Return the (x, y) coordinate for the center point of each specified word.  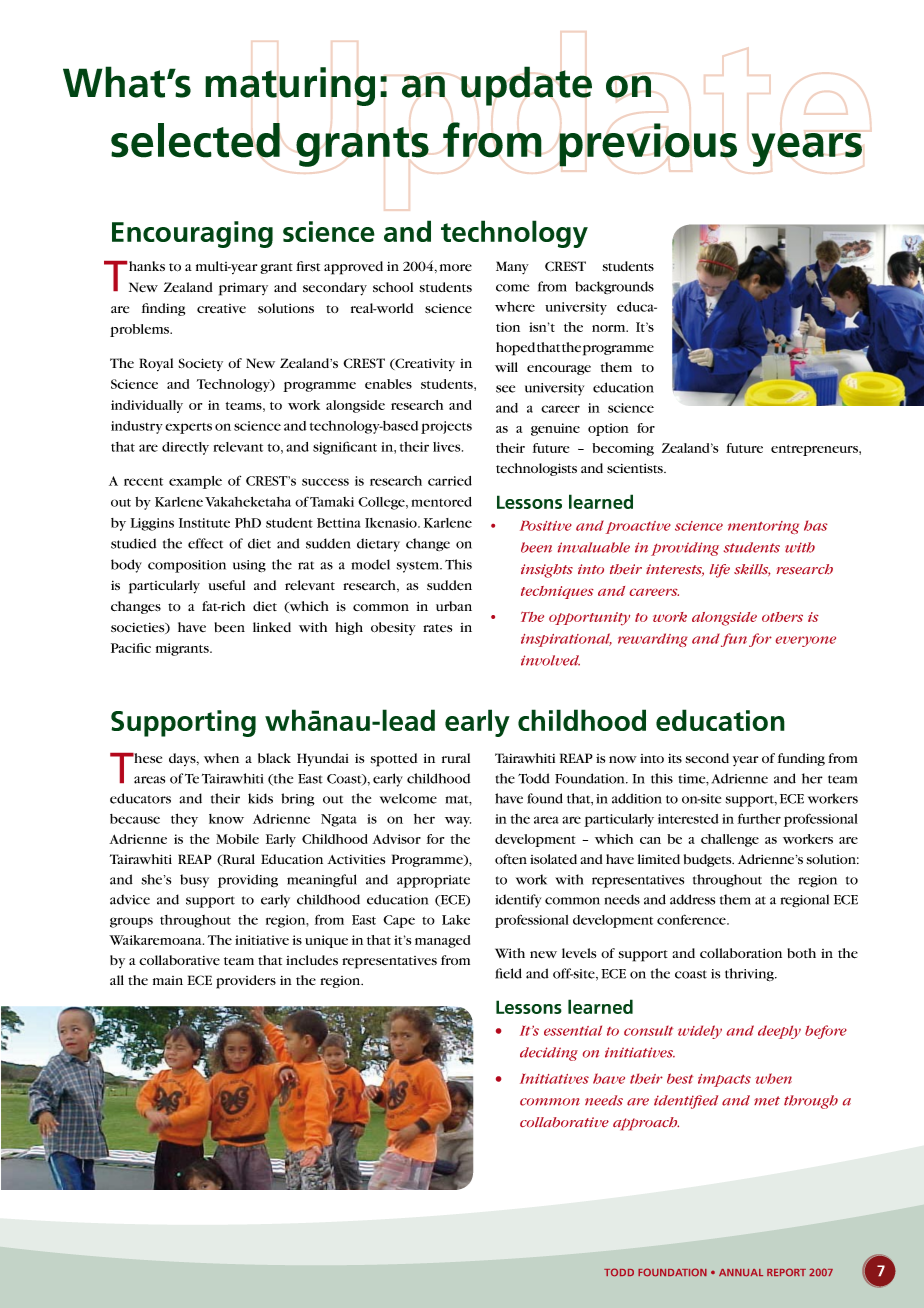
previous (648, 145)
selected (195, 140)
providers (246, 982)
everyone (806, 641)
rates (437, 628)
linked (272, 627)
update (526, 86)
